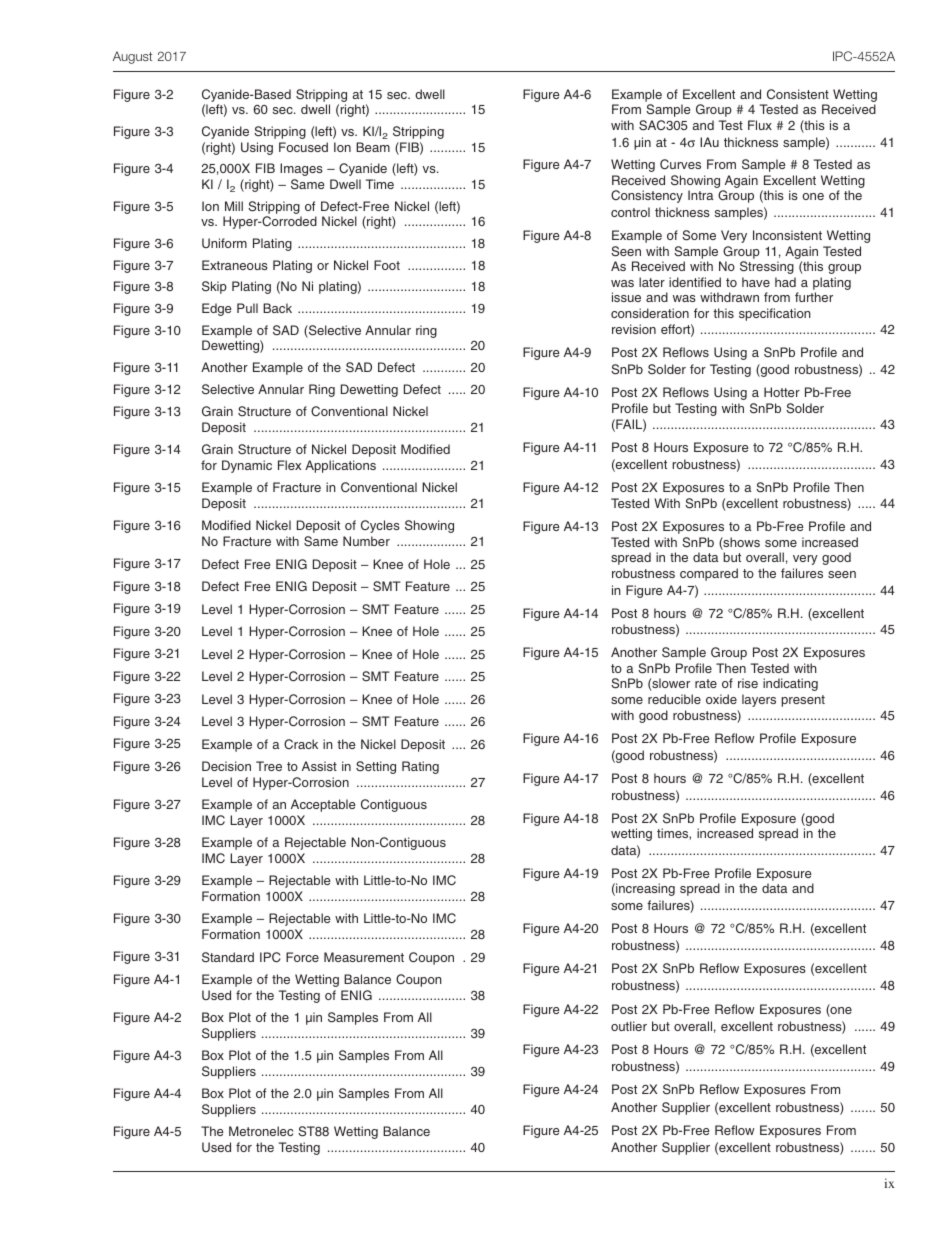 The height and width of the image is (1233, 952). I want to click on Standard, so click(228, 957).
